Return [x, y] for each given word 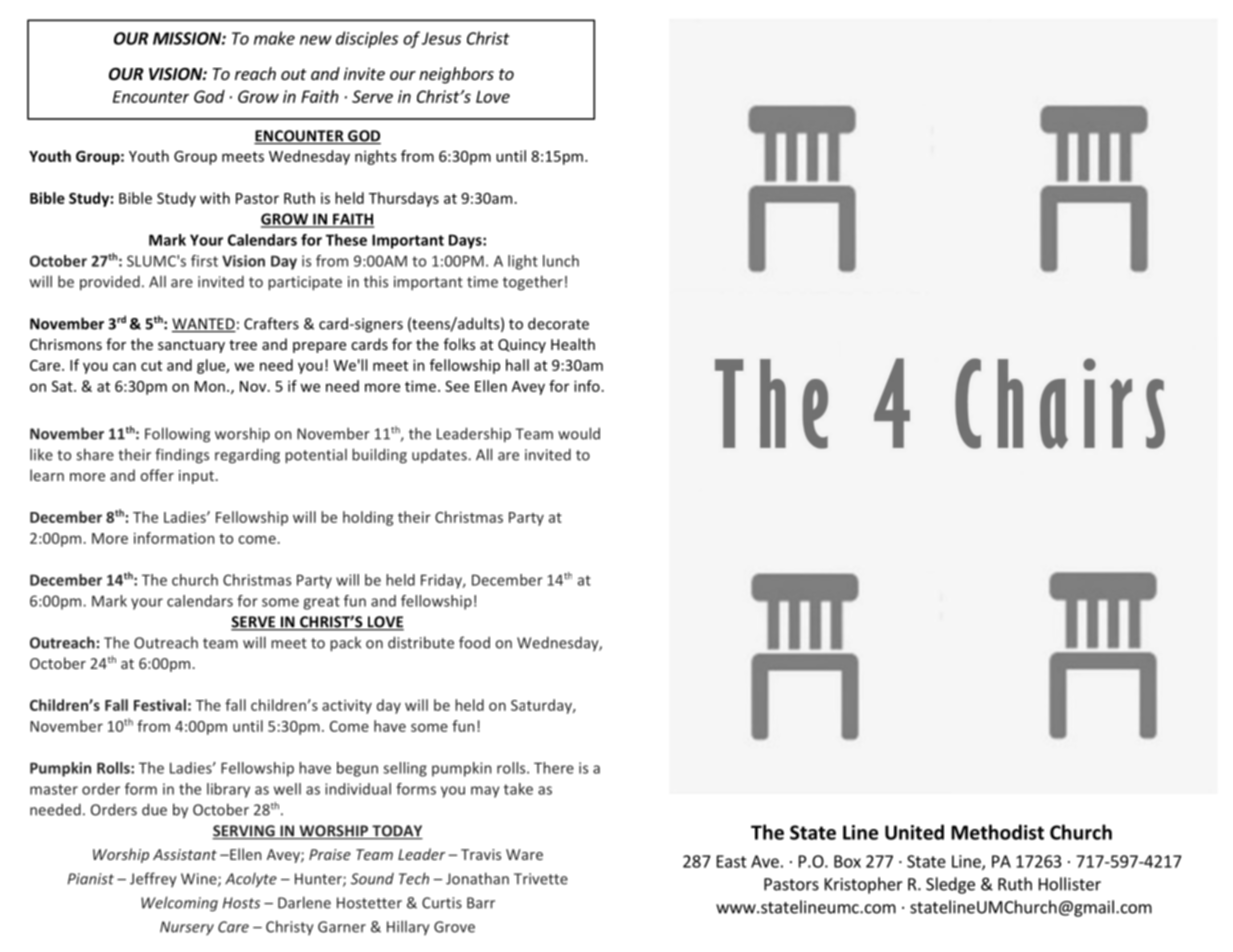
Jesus [441, 38]
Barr [481, 903]
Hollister [1070, 884]
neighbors [456, 75]
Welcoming [179, 904]
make [274, 38]
